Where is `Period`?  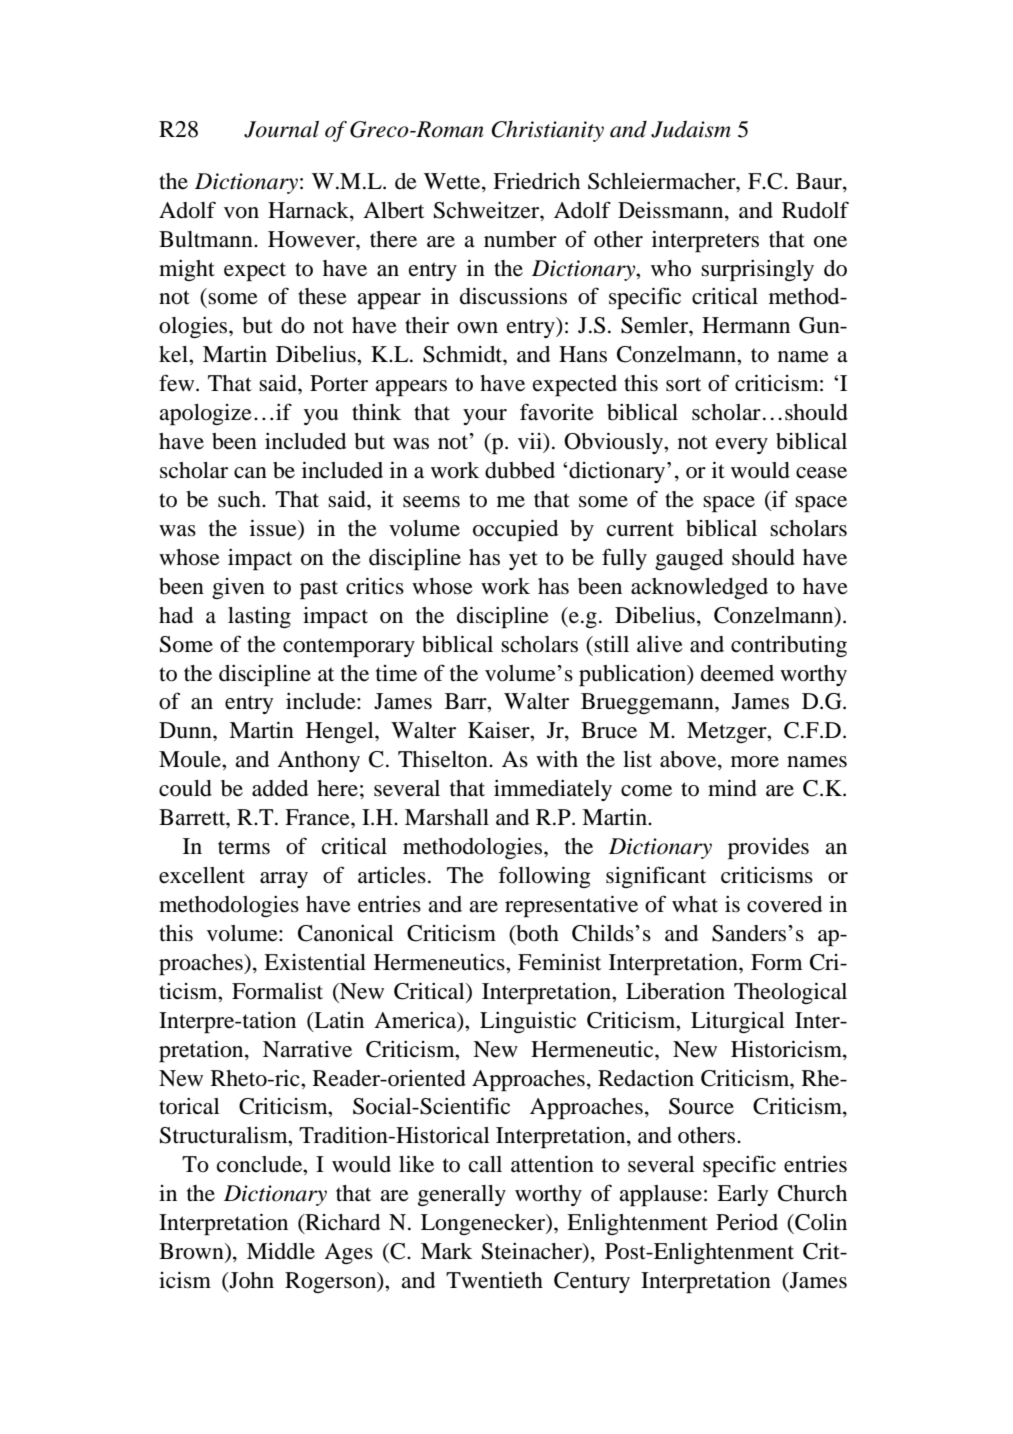 Period is located at coordinates (747, 1222).
